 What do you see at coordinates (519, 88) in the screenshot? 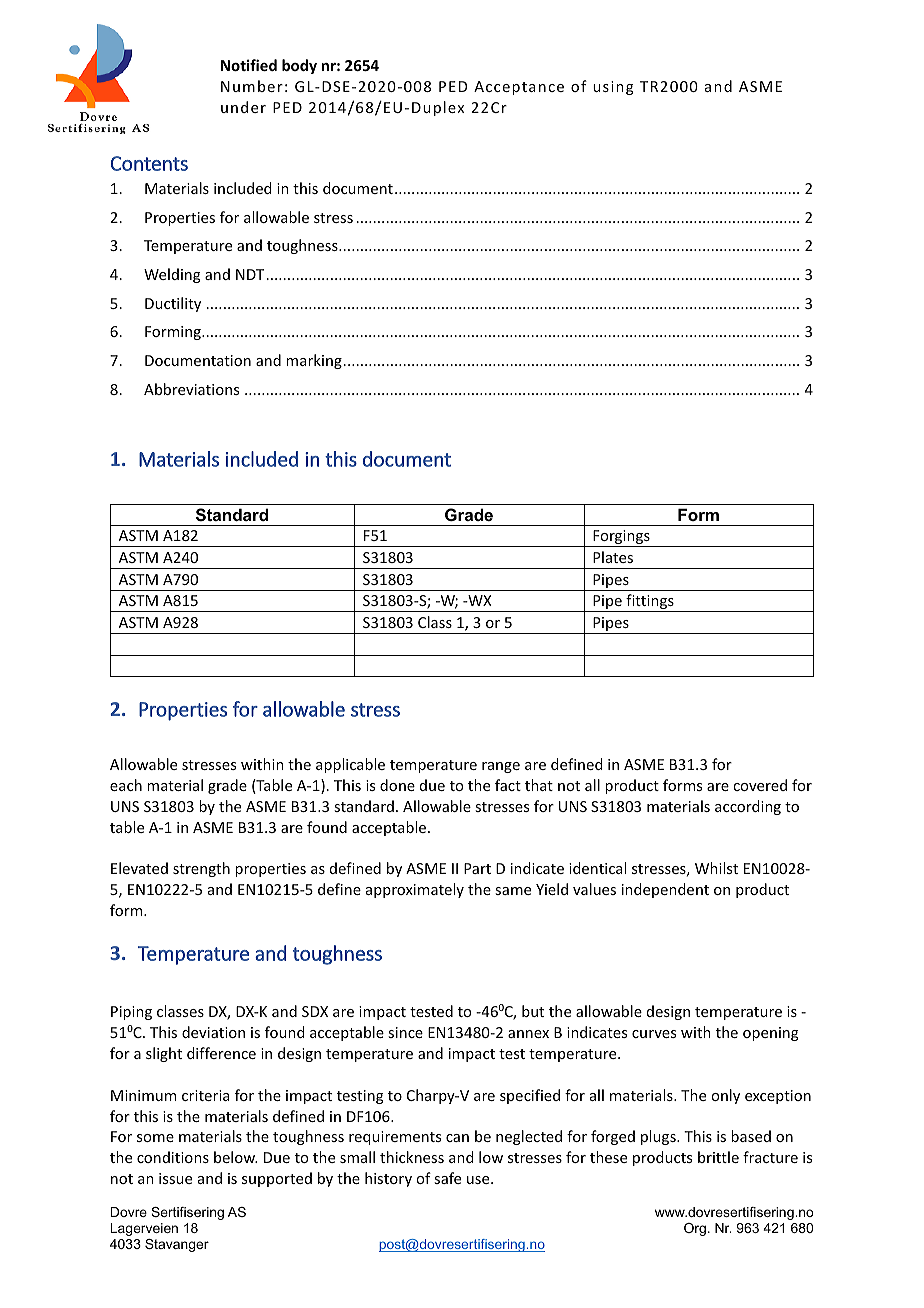
I see `Acceptance` at bounding box center [519, 88].
